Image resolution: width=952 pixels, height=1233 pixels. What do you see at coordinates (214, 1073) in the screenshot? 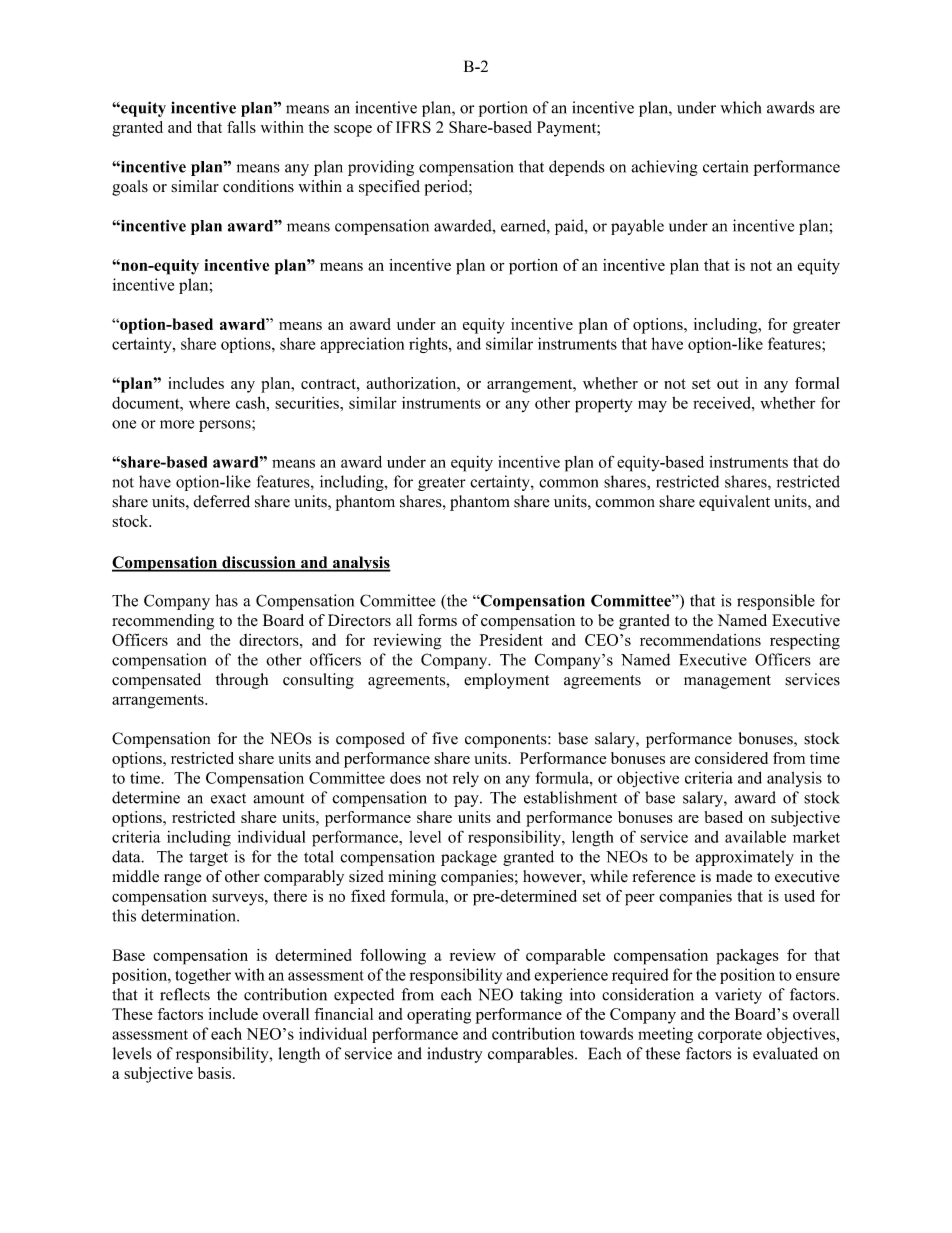
I see `basis` at bounding box center [214, 1073].
